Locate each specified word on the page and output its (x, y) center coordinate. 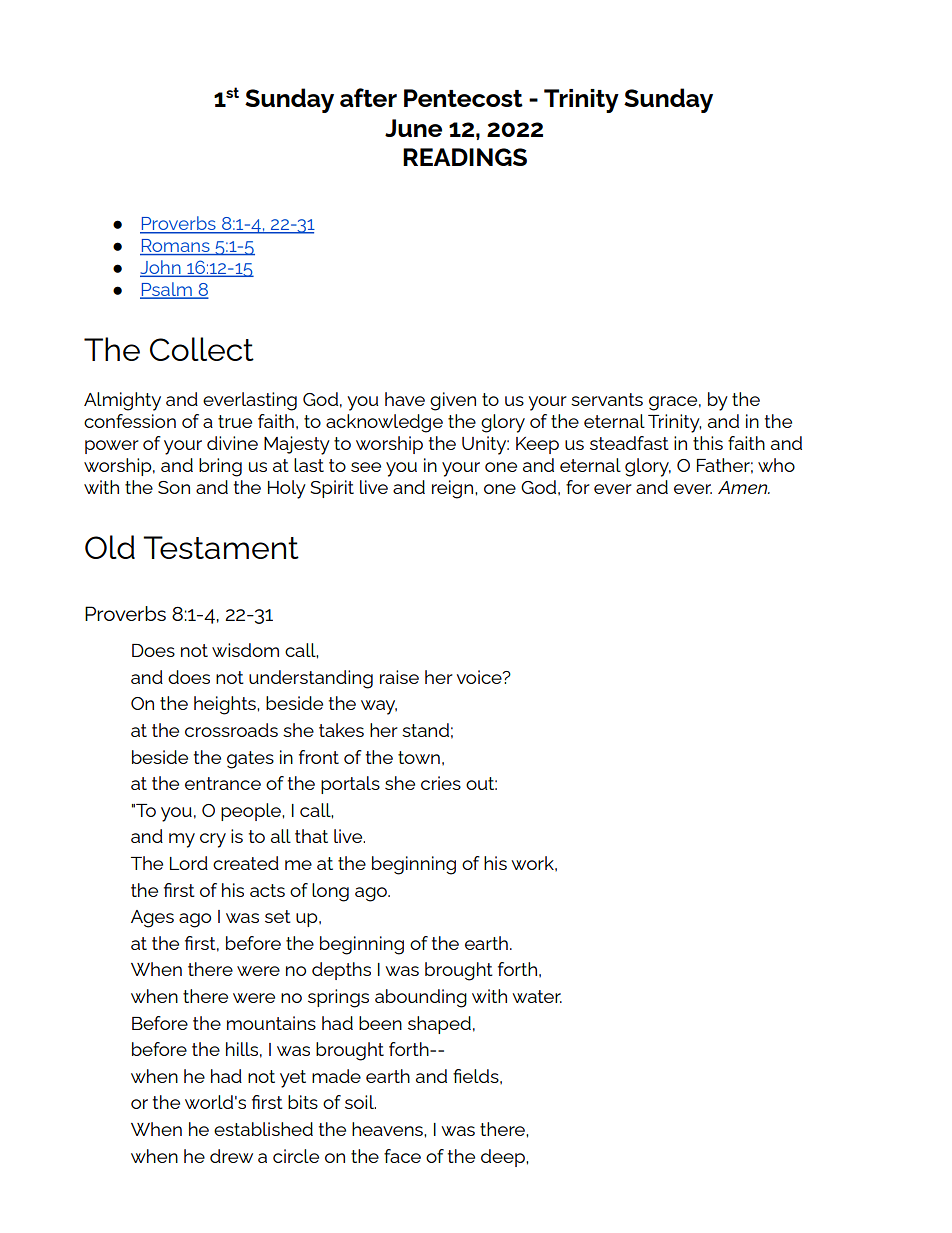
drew (231, 1156)
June (413, 128)
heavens (388, 1129)
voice (480, 677)
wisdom (245, 650)
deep (504, 1158)
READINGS (465, 157)
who (776, 465)
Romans (176, 247)
